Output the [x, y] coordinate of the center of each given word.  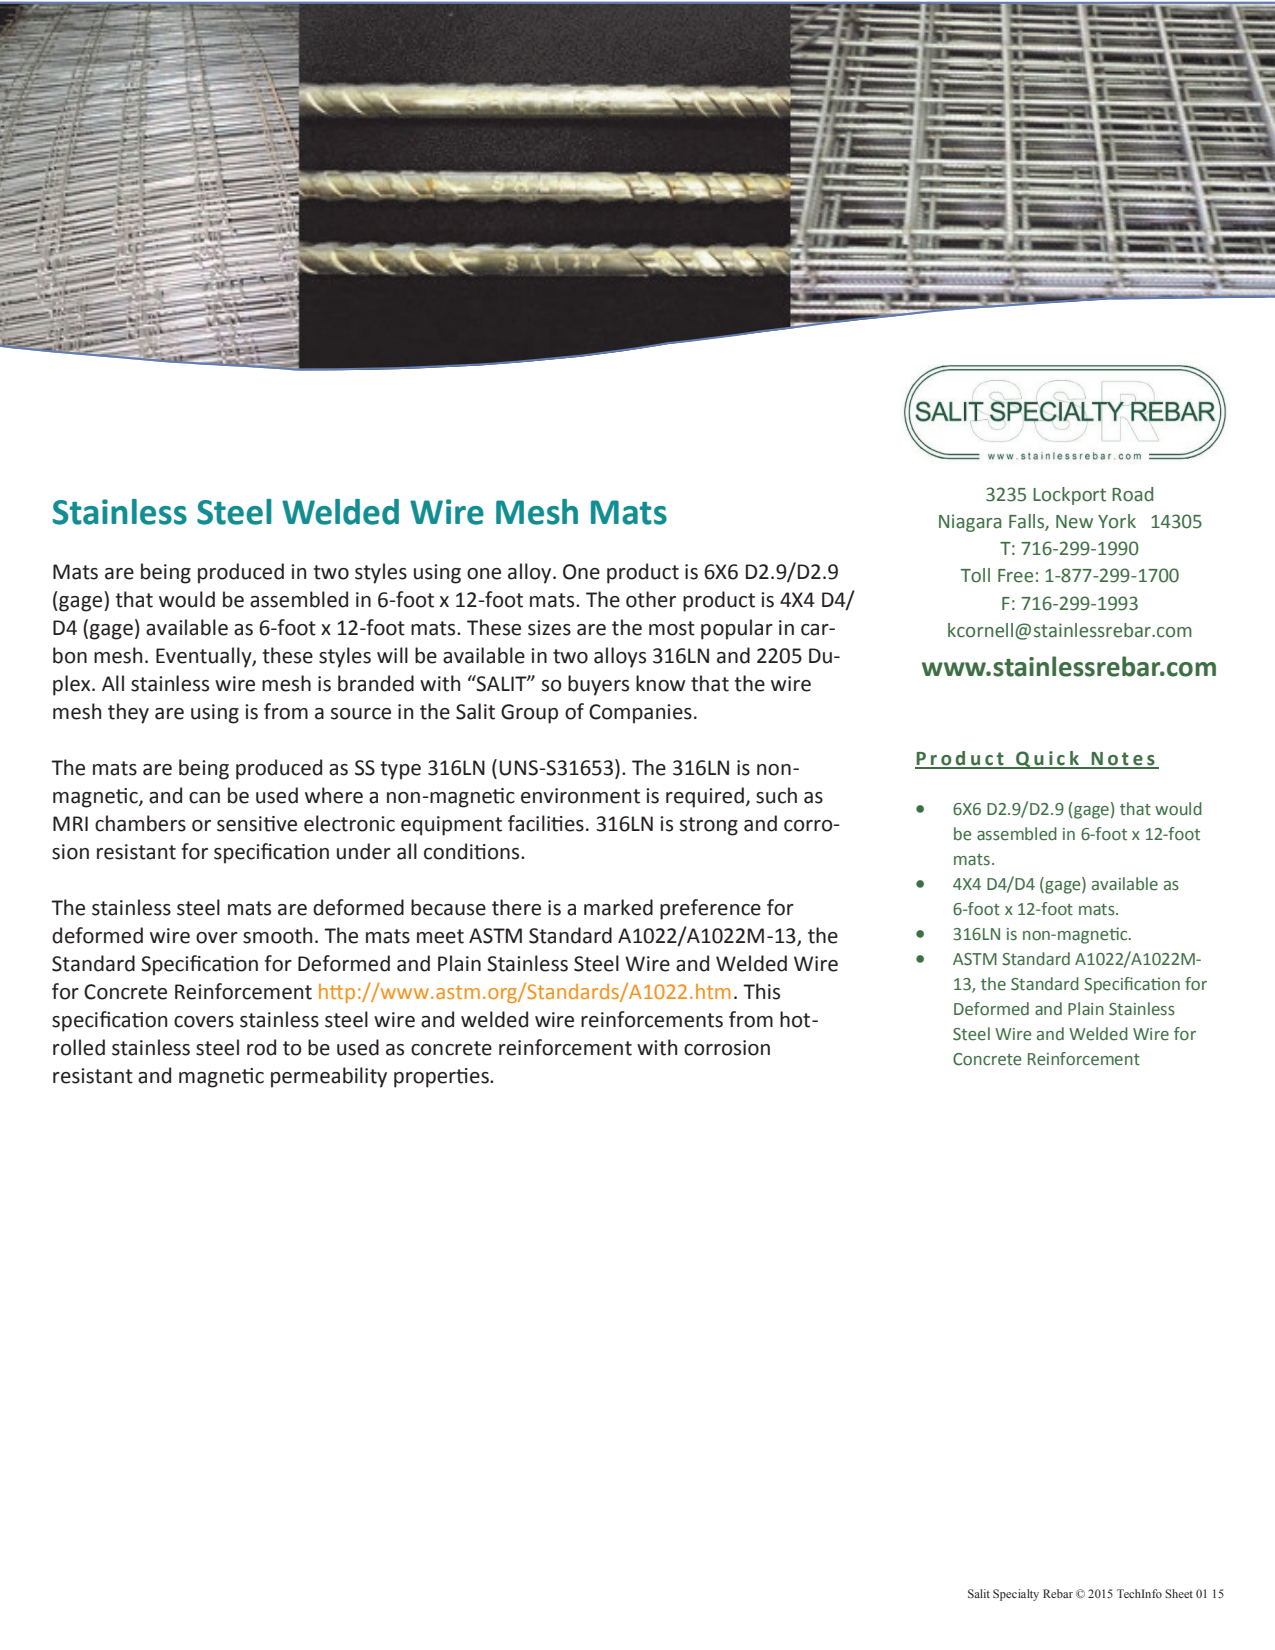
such [776, 795]
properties [442, 1078]
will [392, 655]
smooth [277, 935]
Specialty [1016, 1595]
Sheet [1179, 1593]
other [651, 599]
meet [440, 936]
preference [710, 909]
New [1074, 522]
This [761, 991]
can [204, 798]
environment [580, 796]
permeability [329, 1077]
